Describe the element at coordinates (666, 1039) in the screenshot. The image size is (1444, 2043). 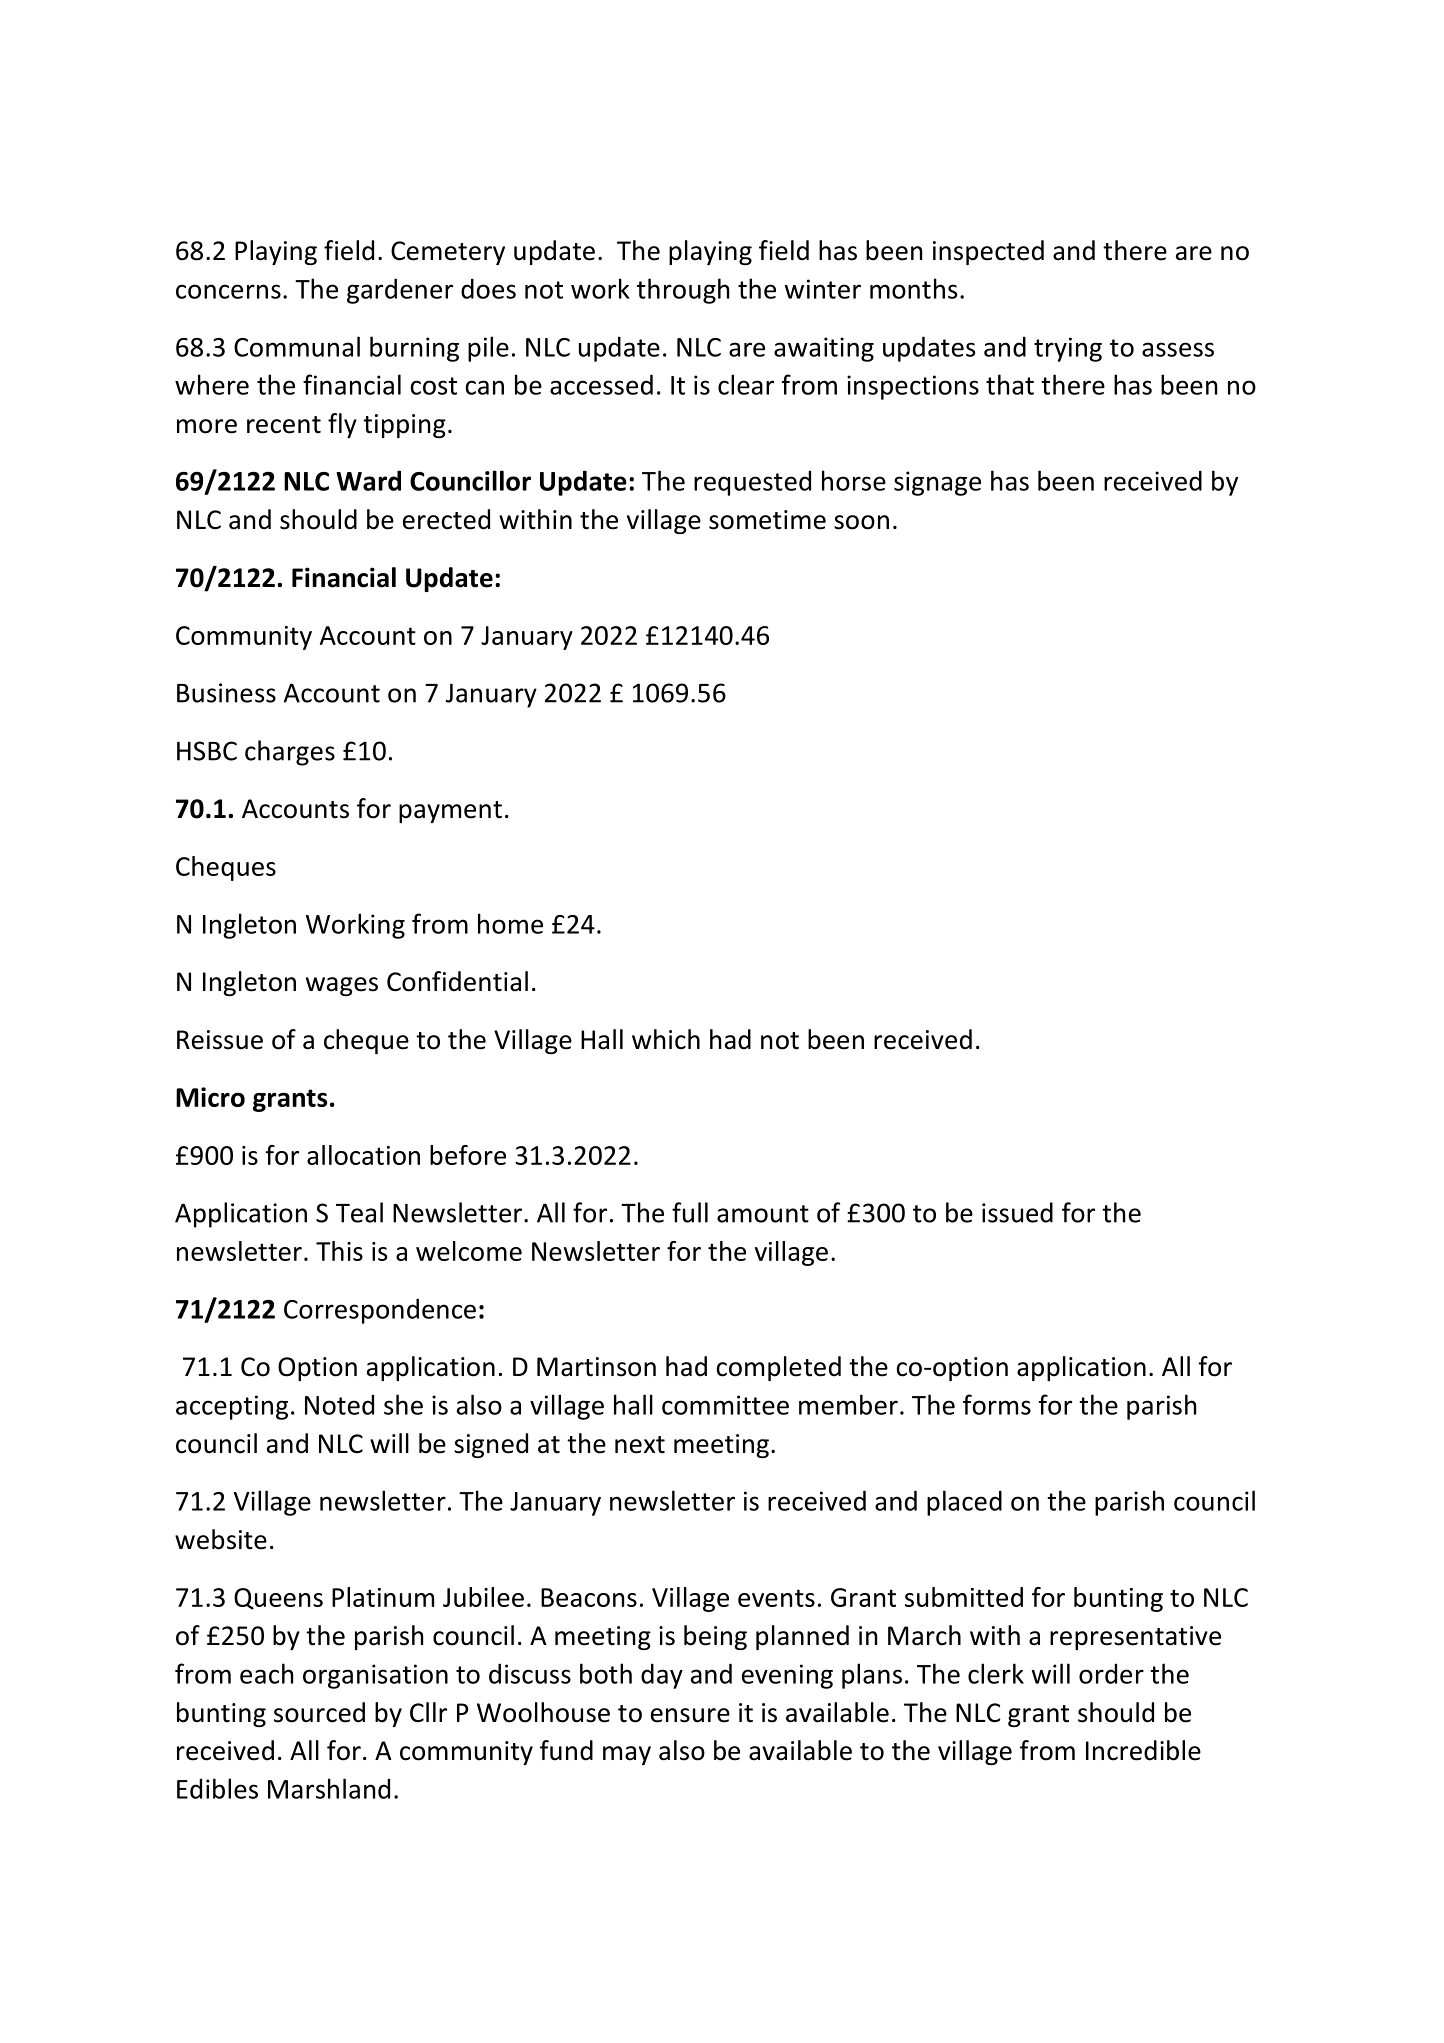
I see `which` at that location.
